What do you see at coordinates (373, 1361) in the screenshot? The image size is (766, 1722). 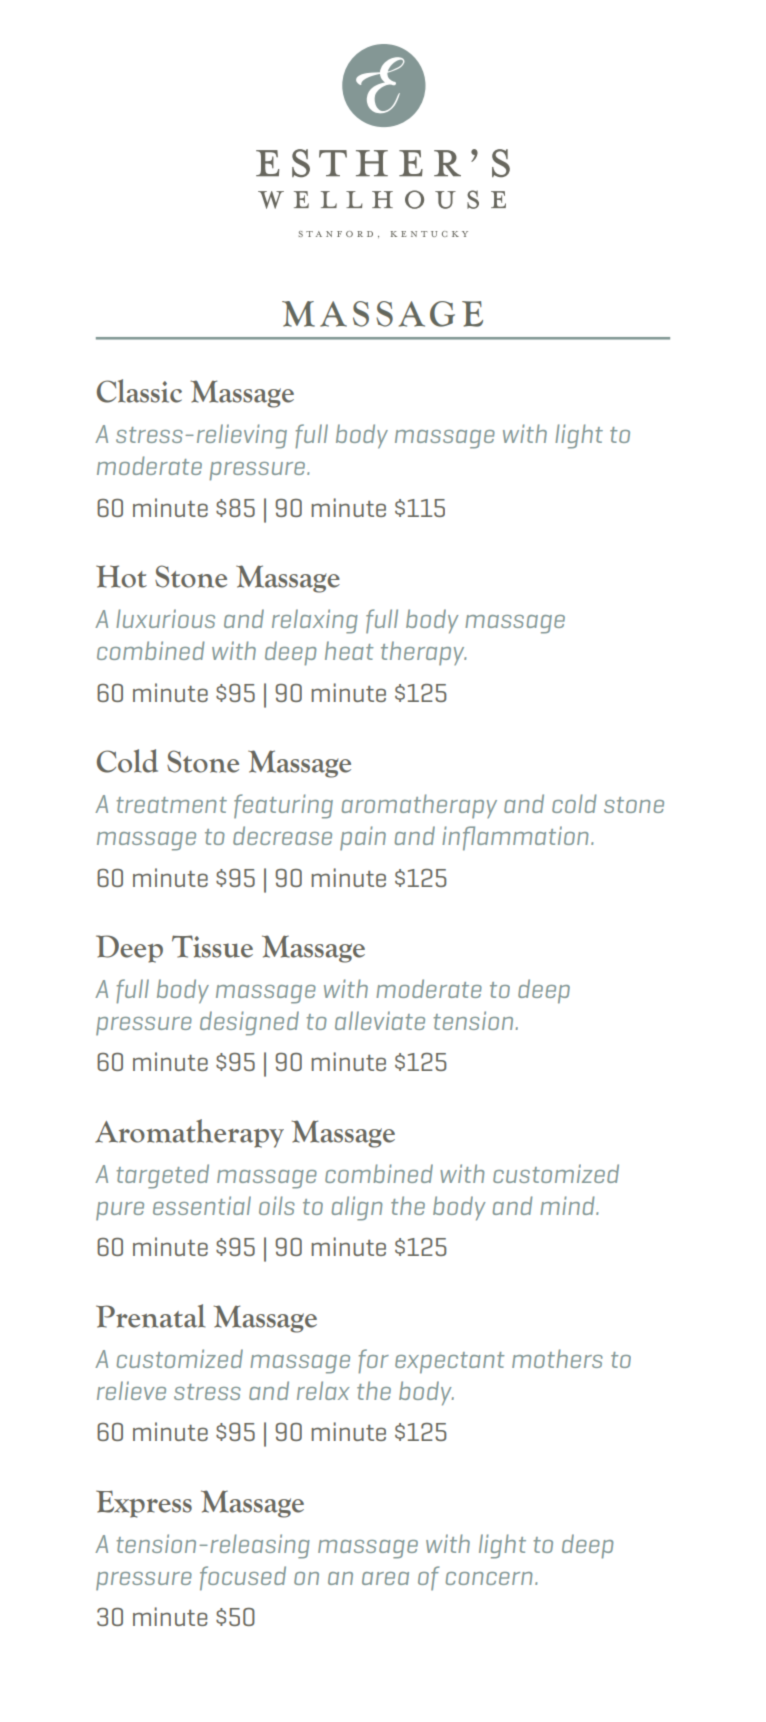 I see `for` at bounding box center [373, 1361].
